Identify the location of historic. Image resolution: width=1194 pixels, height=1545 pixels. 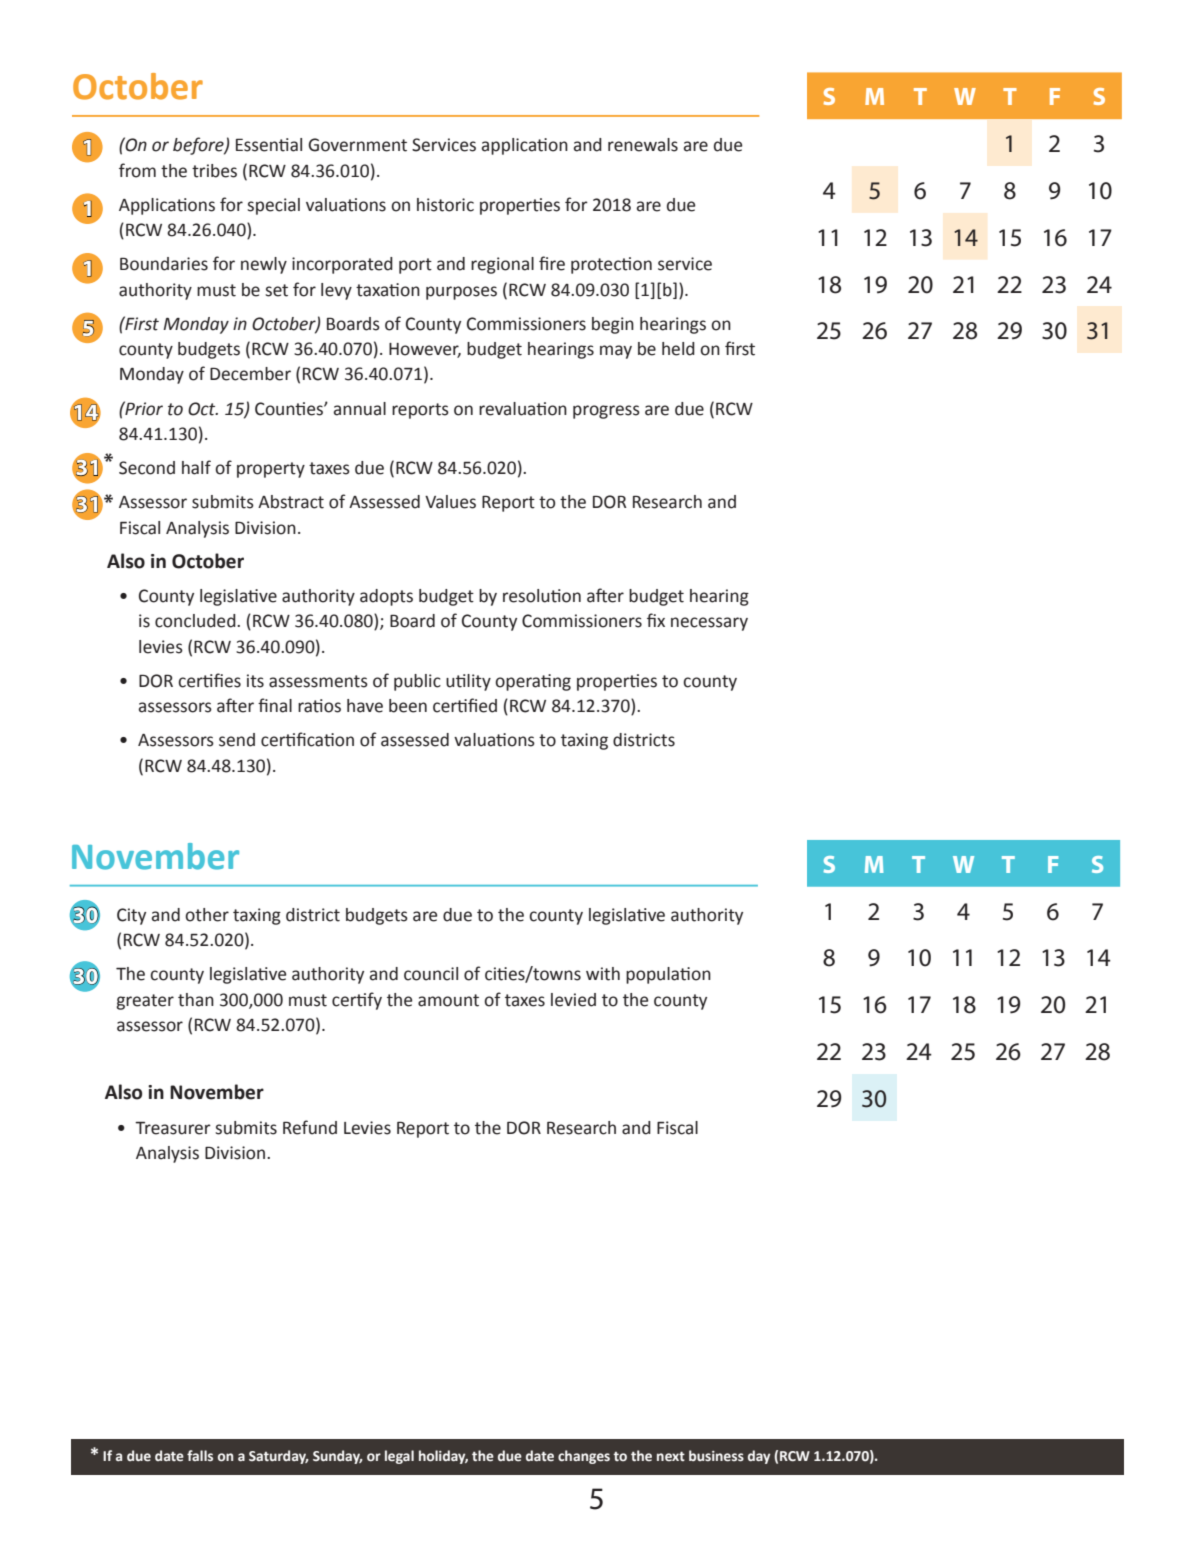
(445, 205).
